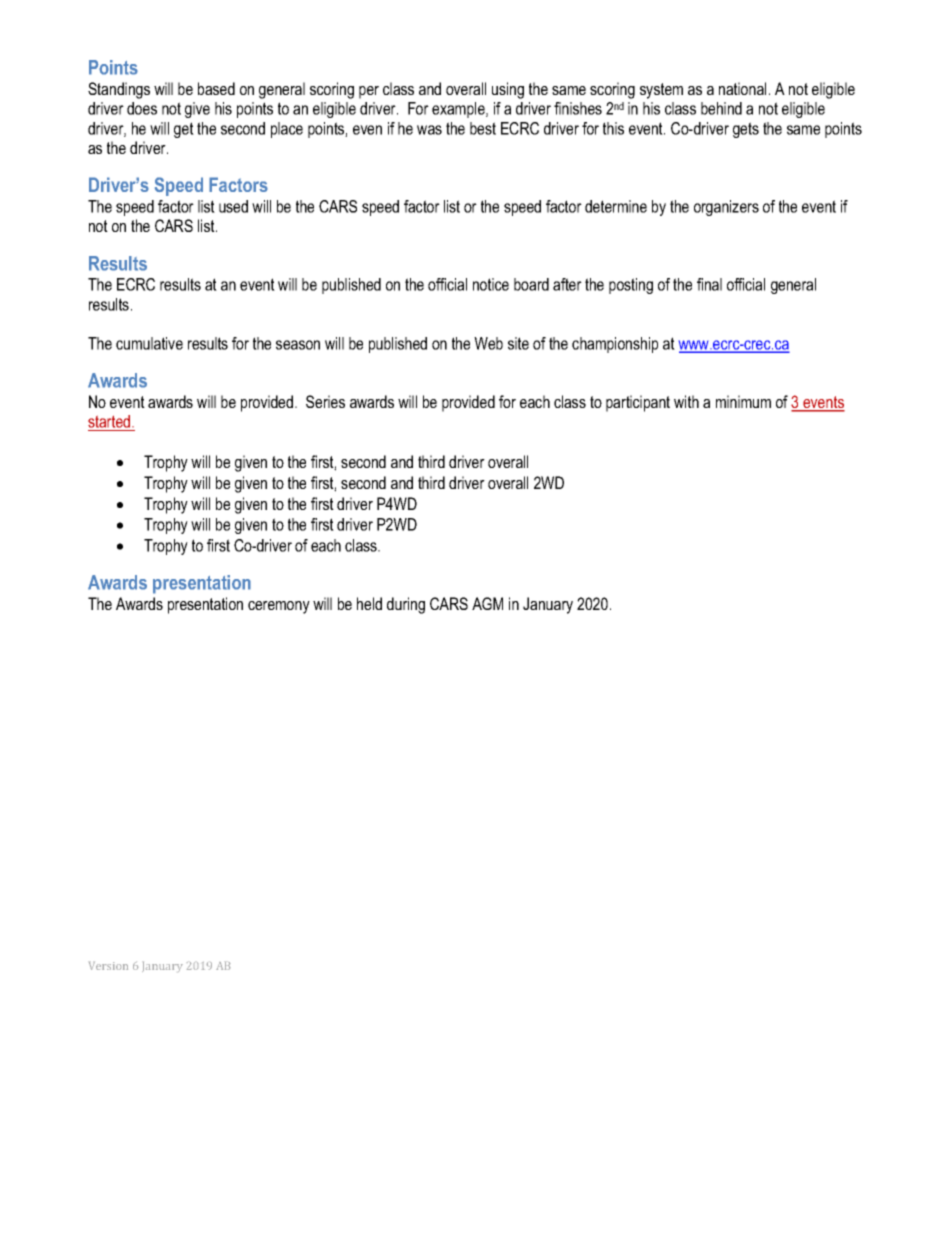 The height and width of the screenshot is (1233, 952). What do you see at coordinates (686, 401) in the screenshot?
I see `with` at bounding box center [686, 401].
